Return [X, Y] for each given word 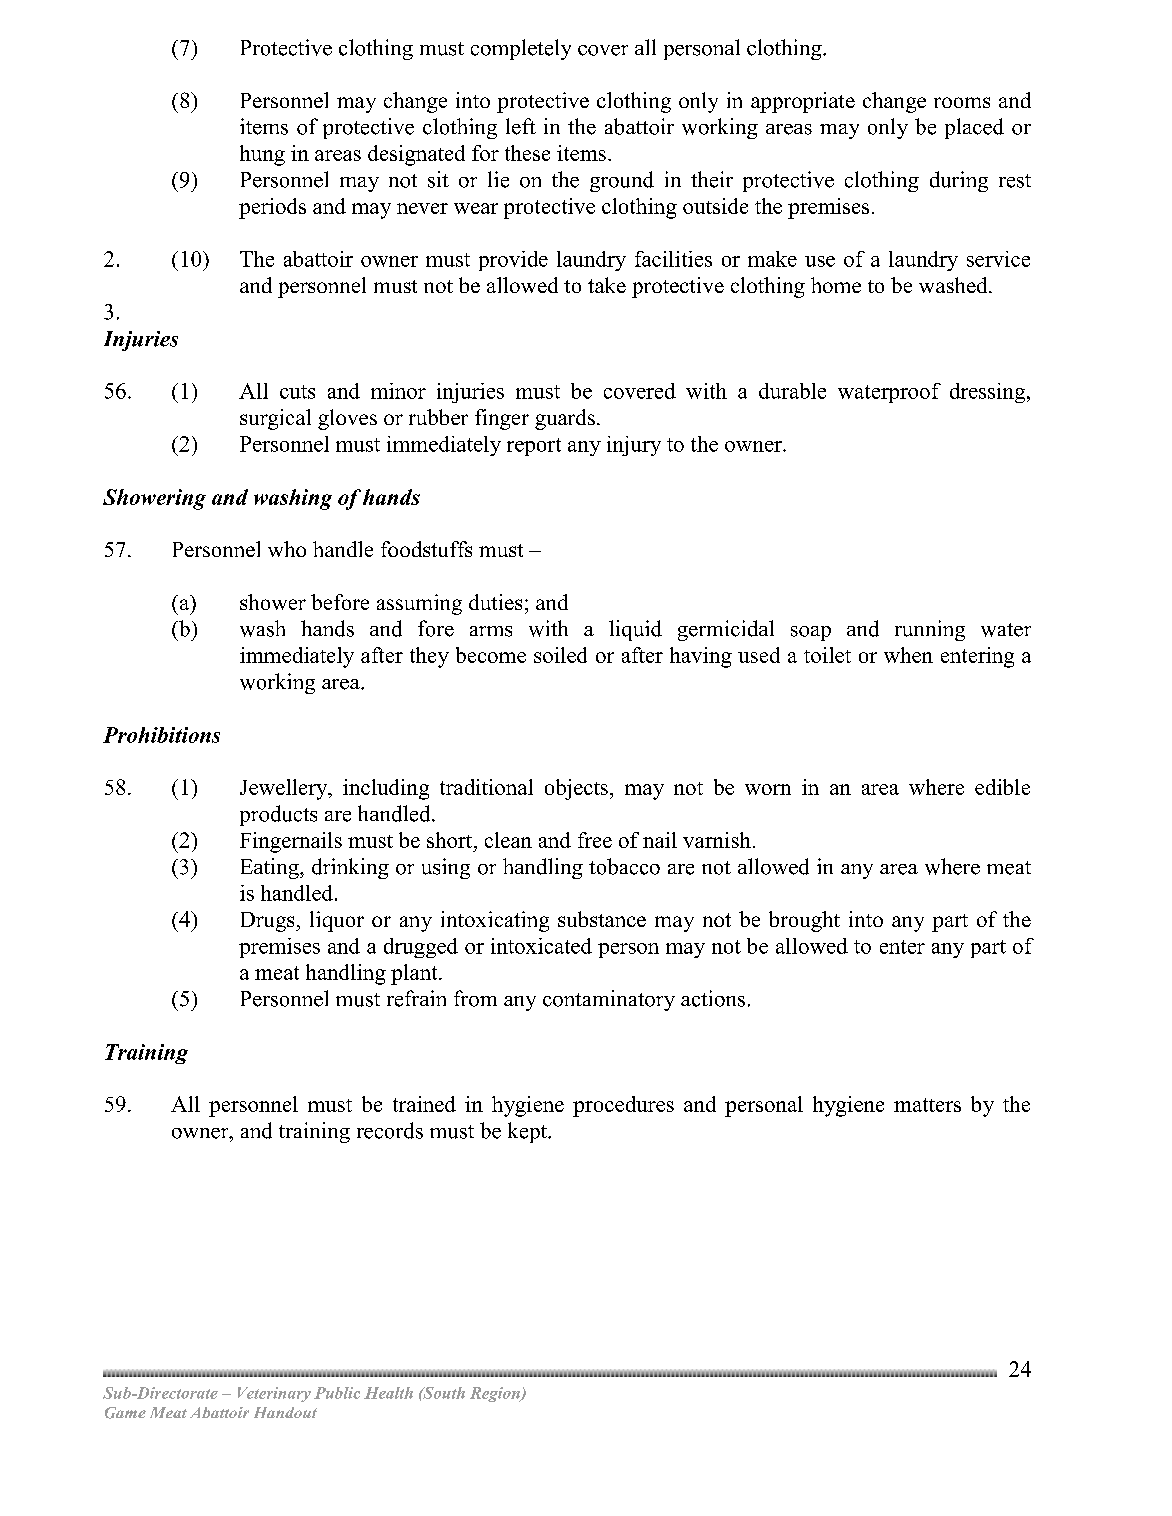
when [908, 655]
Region [496, 1394]
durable [792, 391]
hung [262, 155]
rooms [962, 102]
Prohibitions [161, 735]
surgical [275, 419]
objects [576, 789]
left [521, 126]
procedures [623, 1106]
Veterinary [274, 1394]
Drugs [269, 922]
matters [927, 1105]
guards [565, 419]
